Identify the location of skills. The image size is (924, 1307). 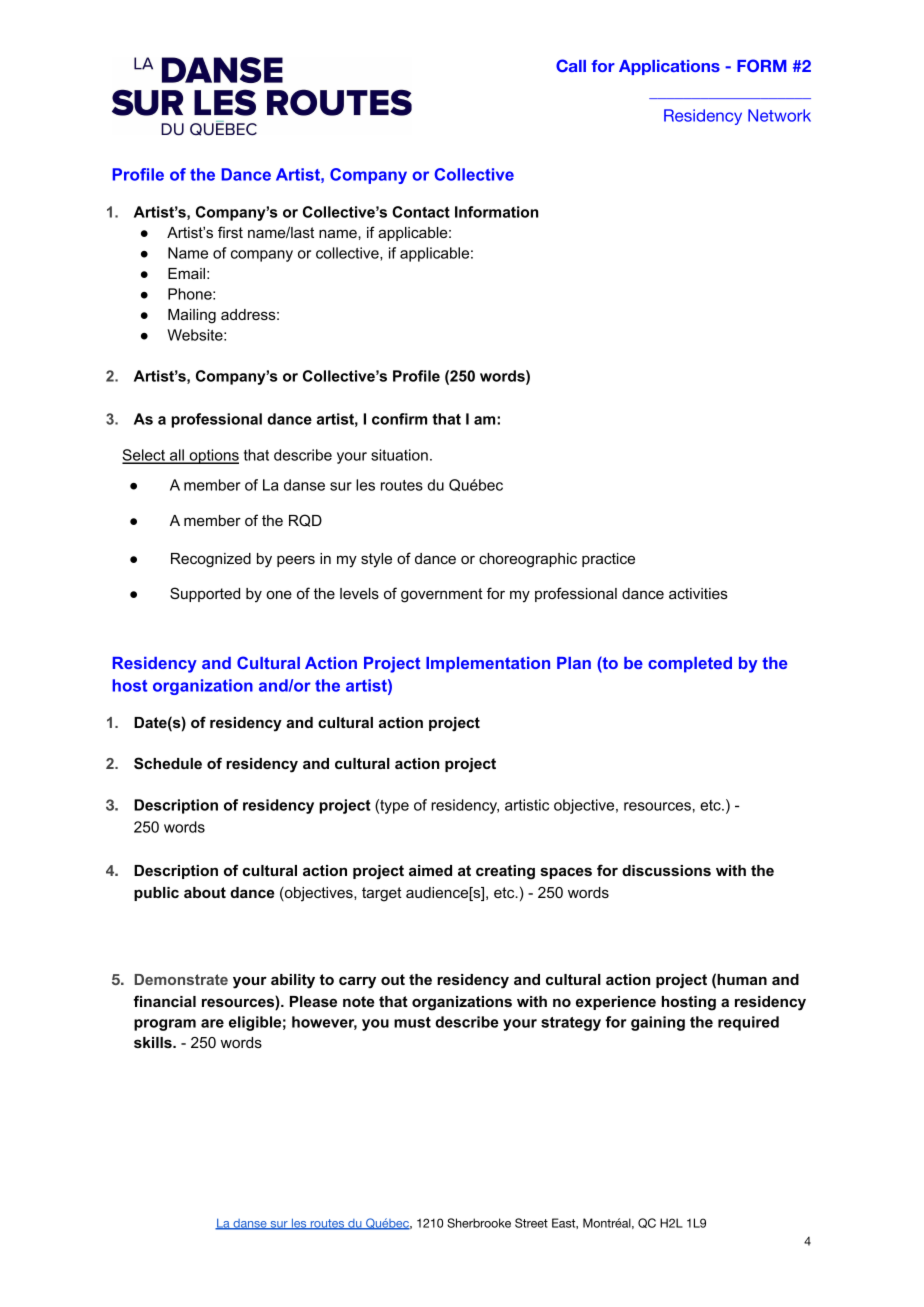
(154, 1042).
